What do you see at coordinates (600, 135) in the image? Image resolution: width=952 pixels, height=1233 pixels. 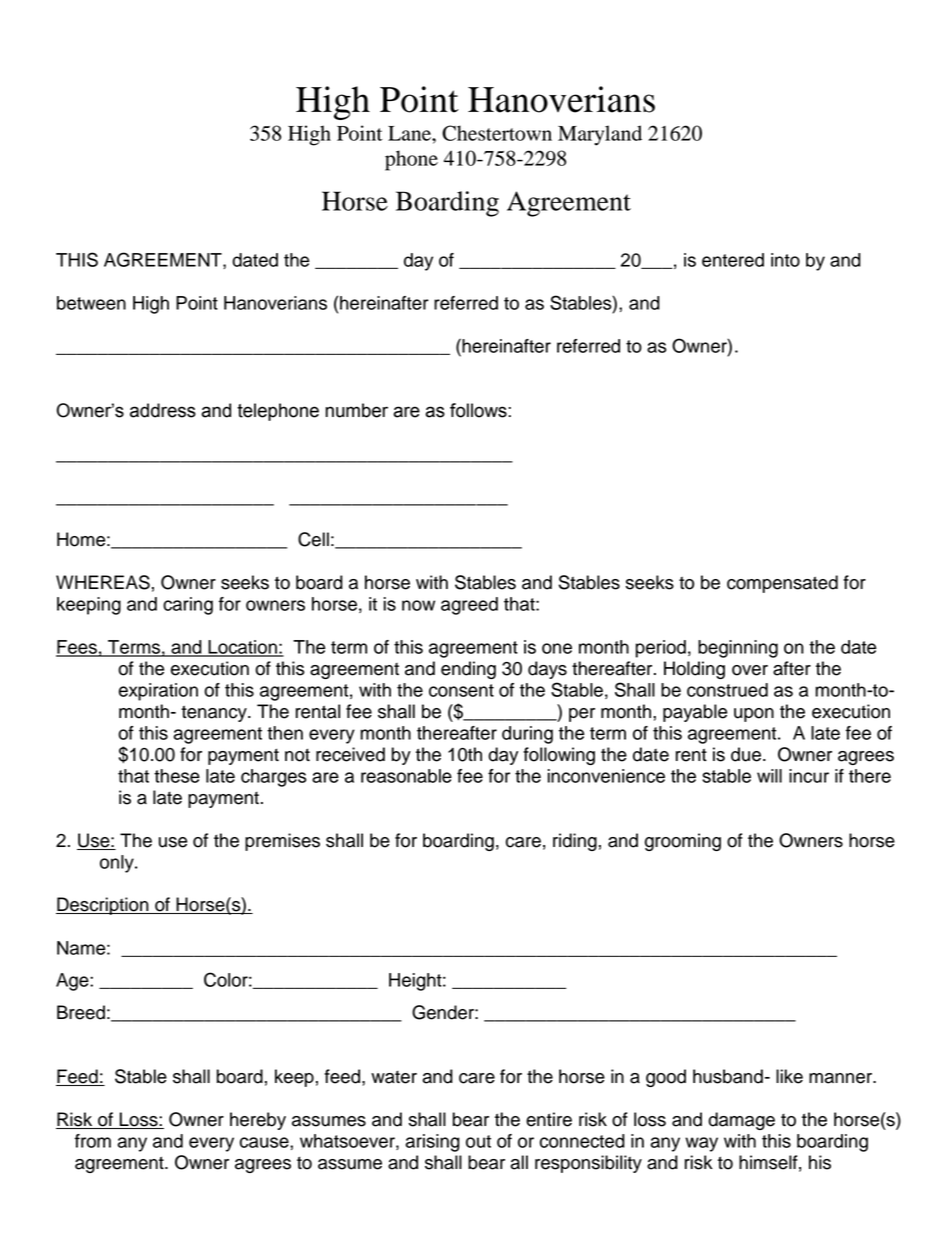 I see `Maryland` at bounding box center [600, 135].
